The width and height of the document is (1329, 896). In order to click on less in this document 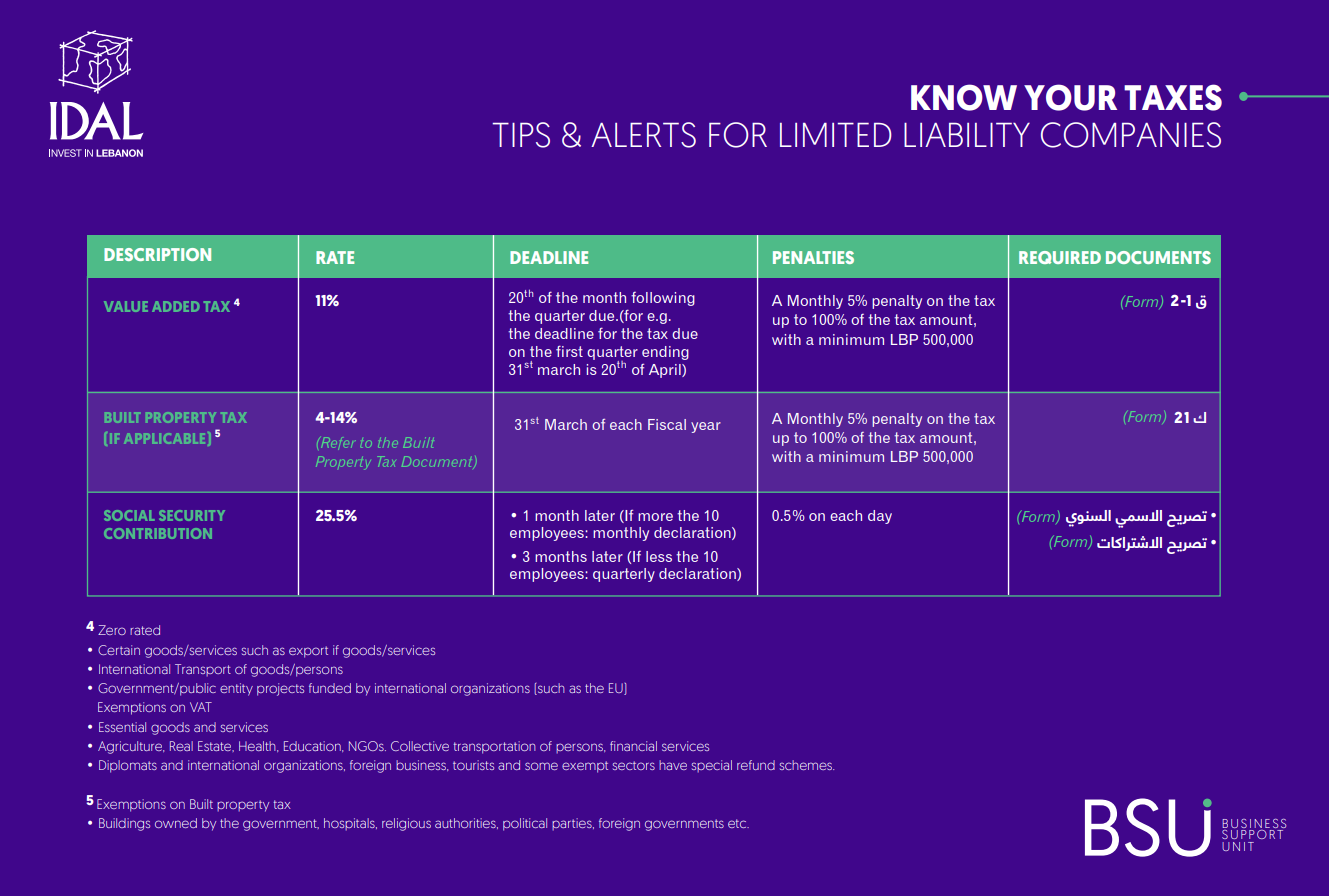, I will do `click(659, 556)`.
